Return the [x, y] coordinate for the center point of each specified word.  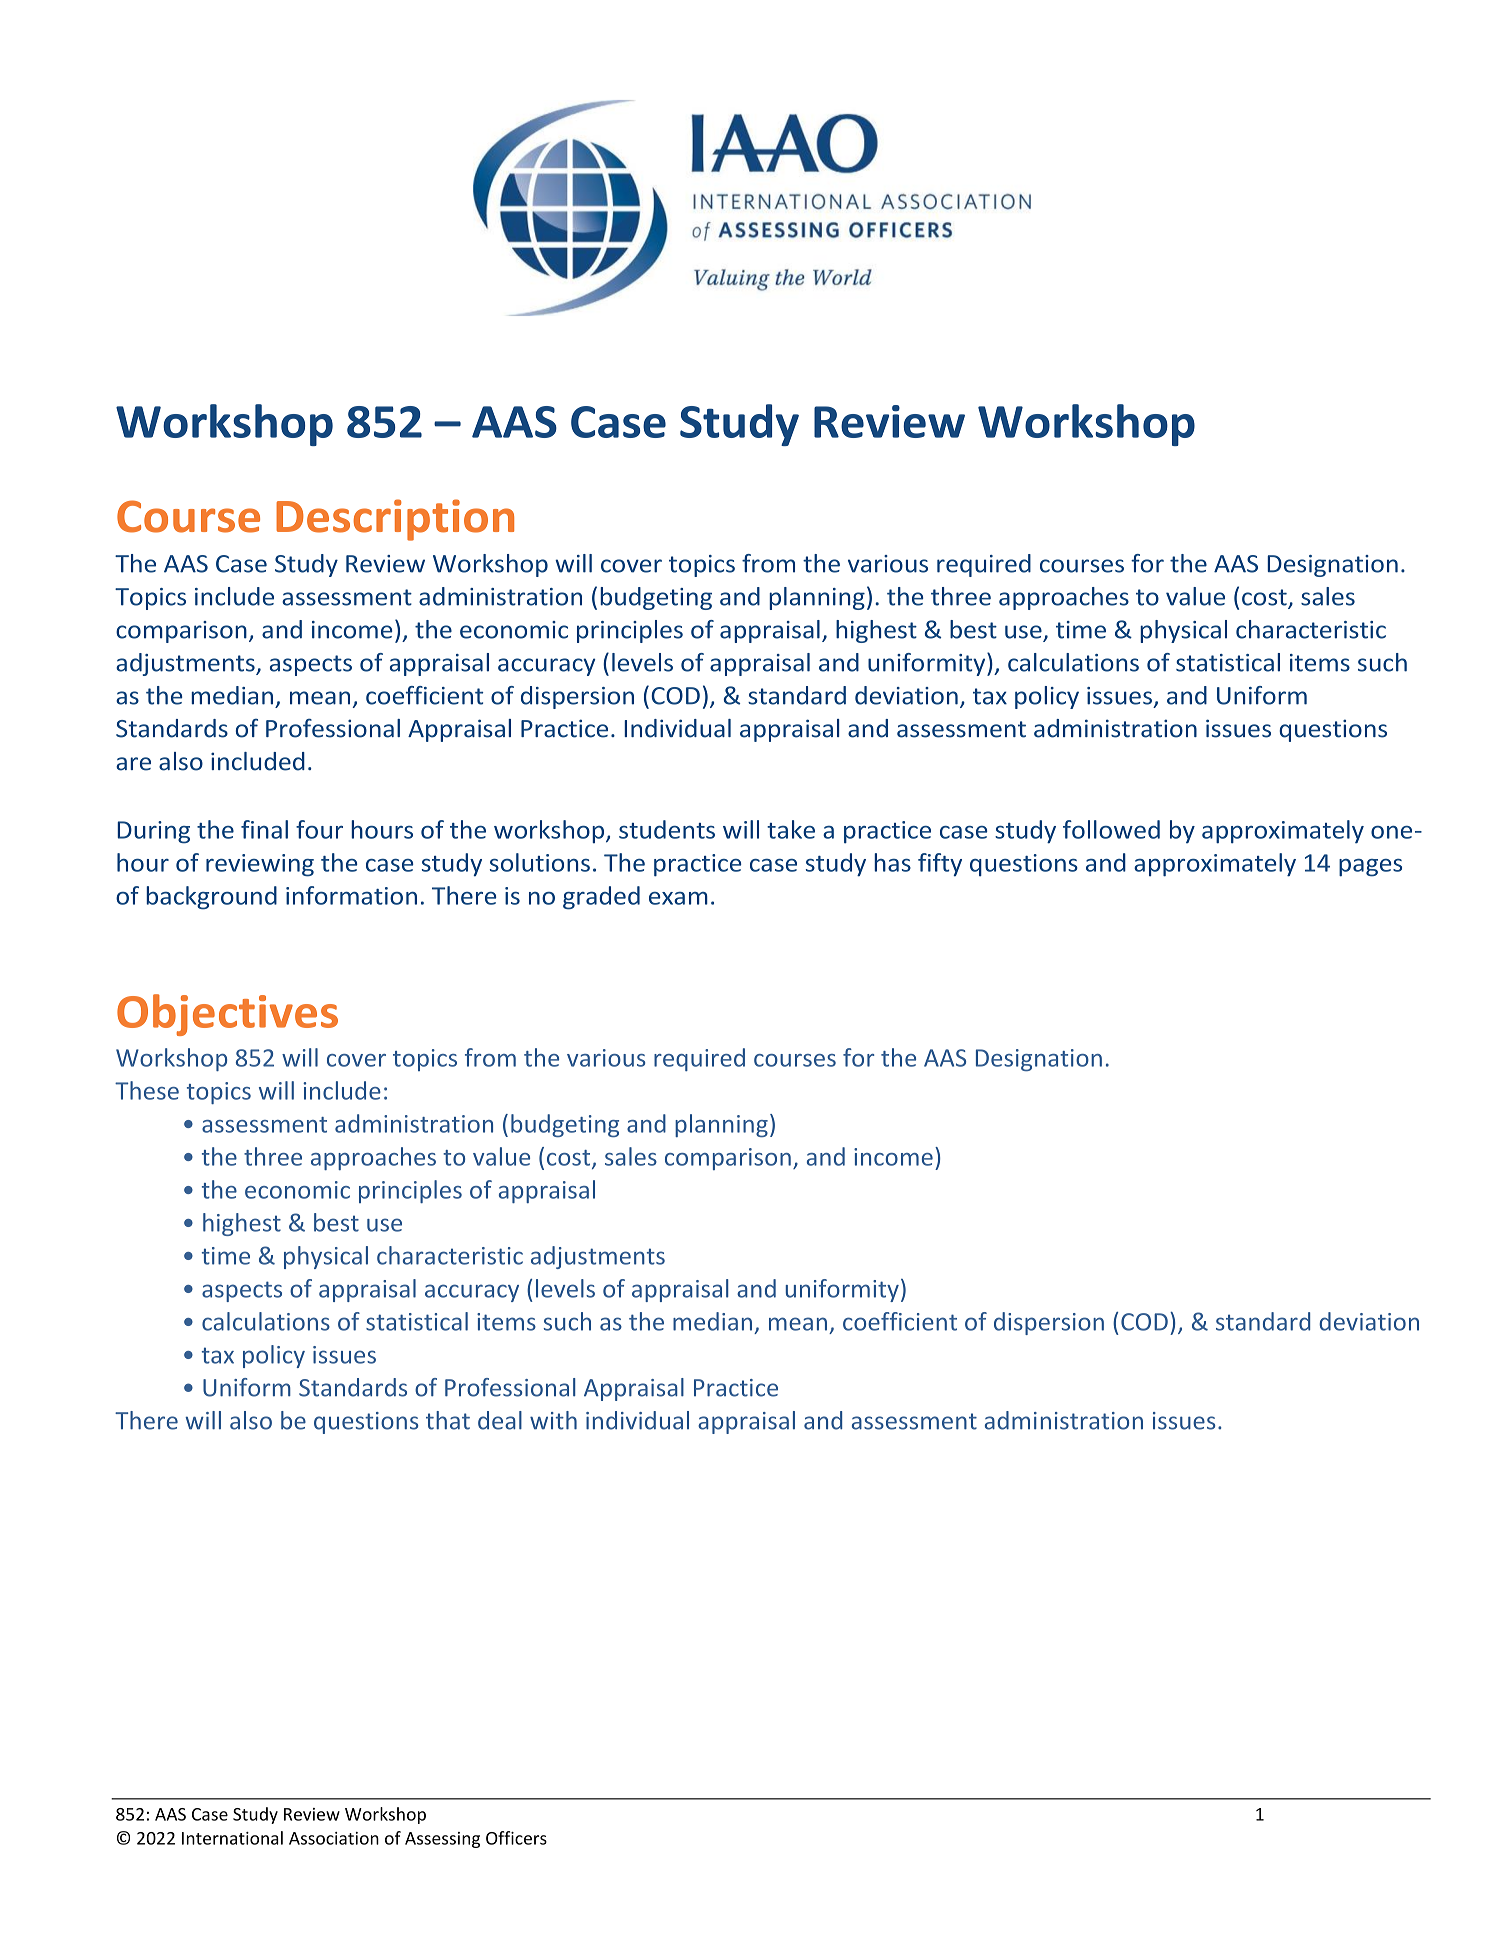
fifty [940, 865]
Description [395, 520]
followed [1111, 829]
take [791, 829]
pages [1370, 868]
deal [500, 1420]
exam [678, 898]
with [553, 1420]
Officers [516, 1838]
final [264, 829]
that [448, 1420]
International [232, 1838]
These [147, 1090]
